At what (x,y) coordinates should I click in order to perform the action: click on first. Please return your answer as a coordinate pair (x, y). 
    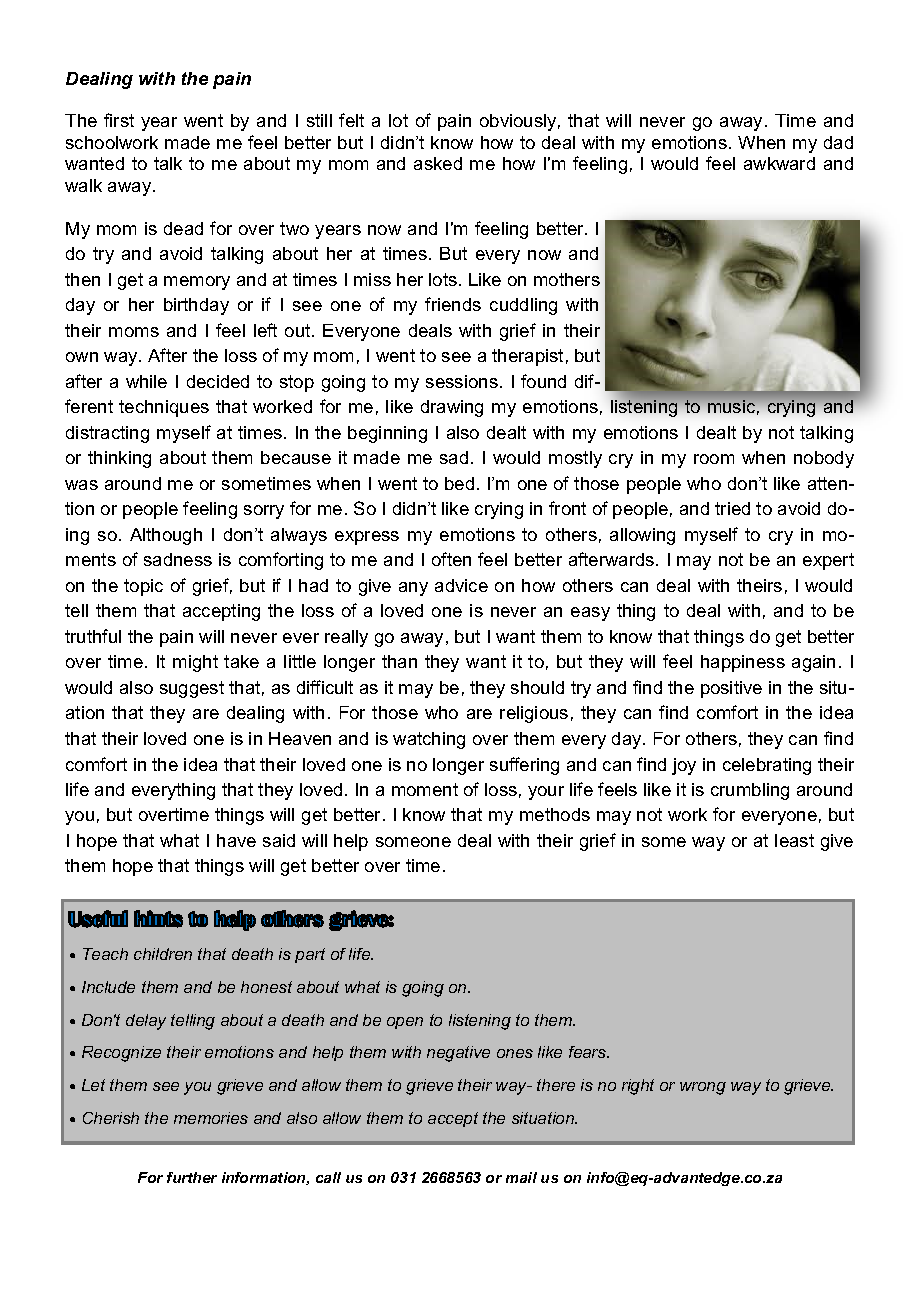
    Looking at the image, I should click on (119, 120).
